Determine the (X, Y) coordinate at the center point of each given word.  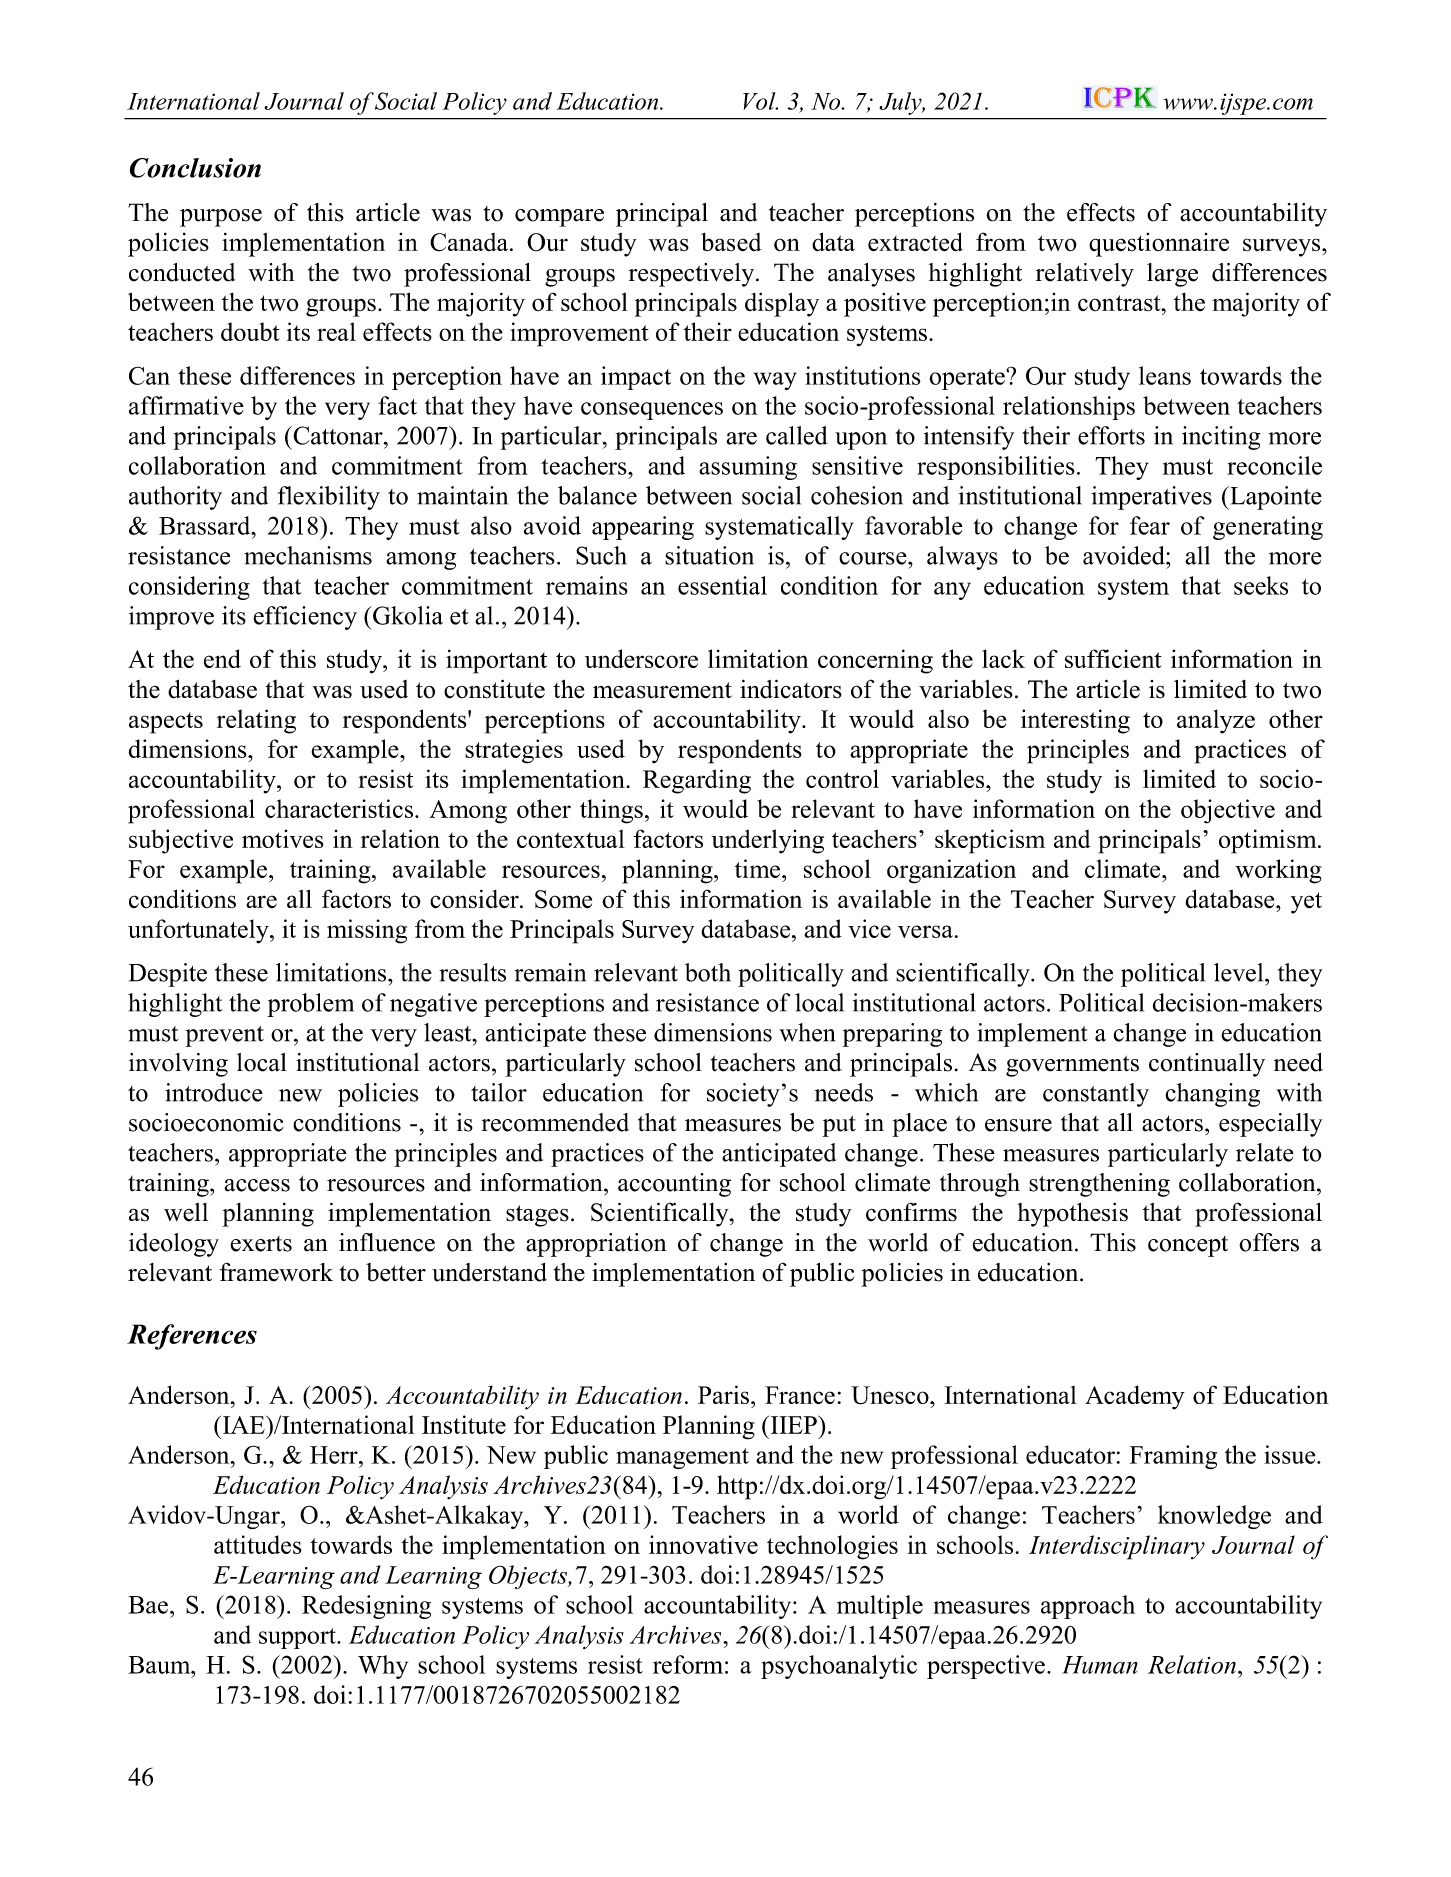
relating (256, 721)
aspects (166, 723)
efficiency (305, 618)
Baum (160, 1665)
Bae (148, 1605)
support (298, 1638)
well (186, 1212)
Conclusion (195, 168)
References (192, 1337)
